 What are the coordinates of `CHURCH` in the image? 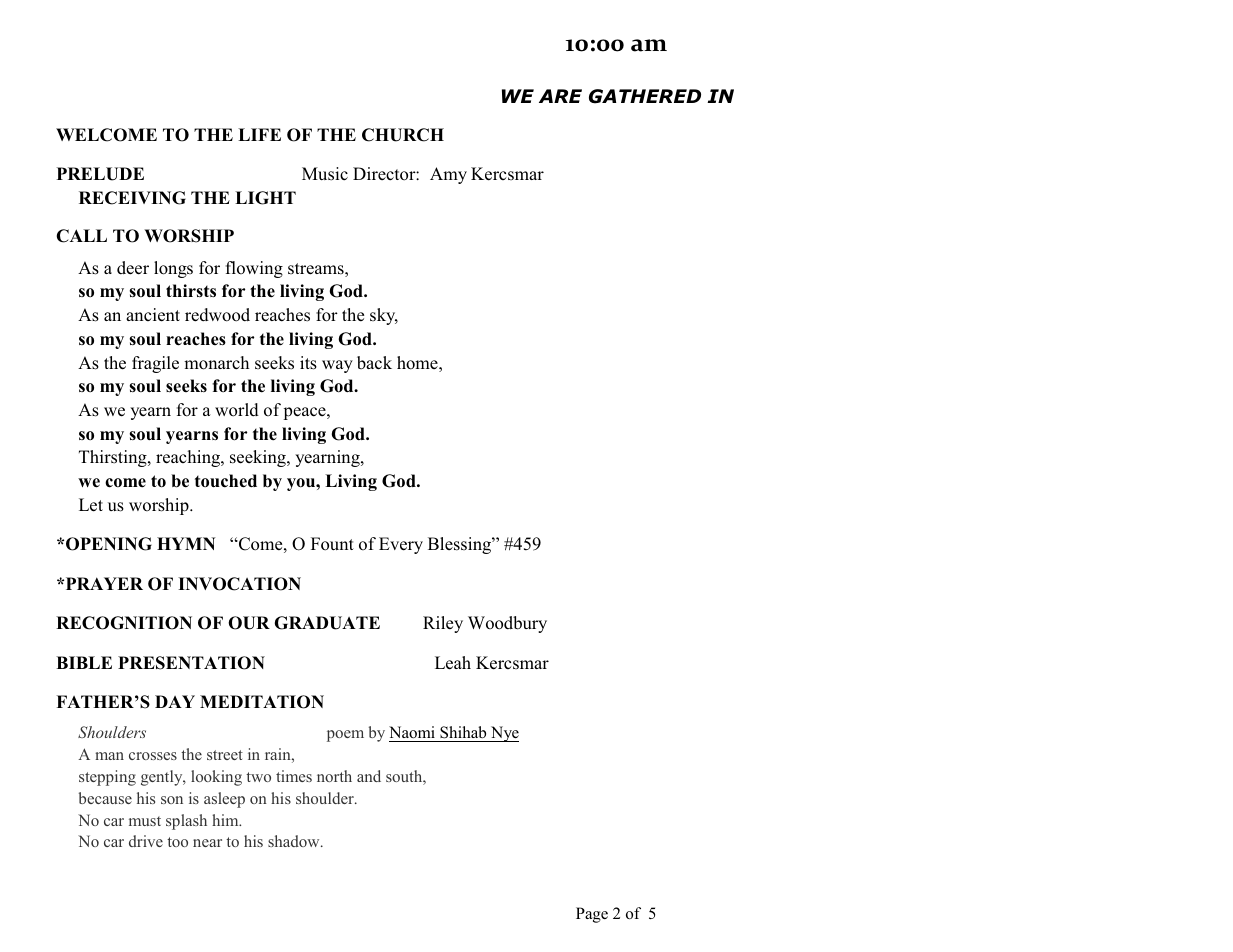 It's located at (403, 135).
